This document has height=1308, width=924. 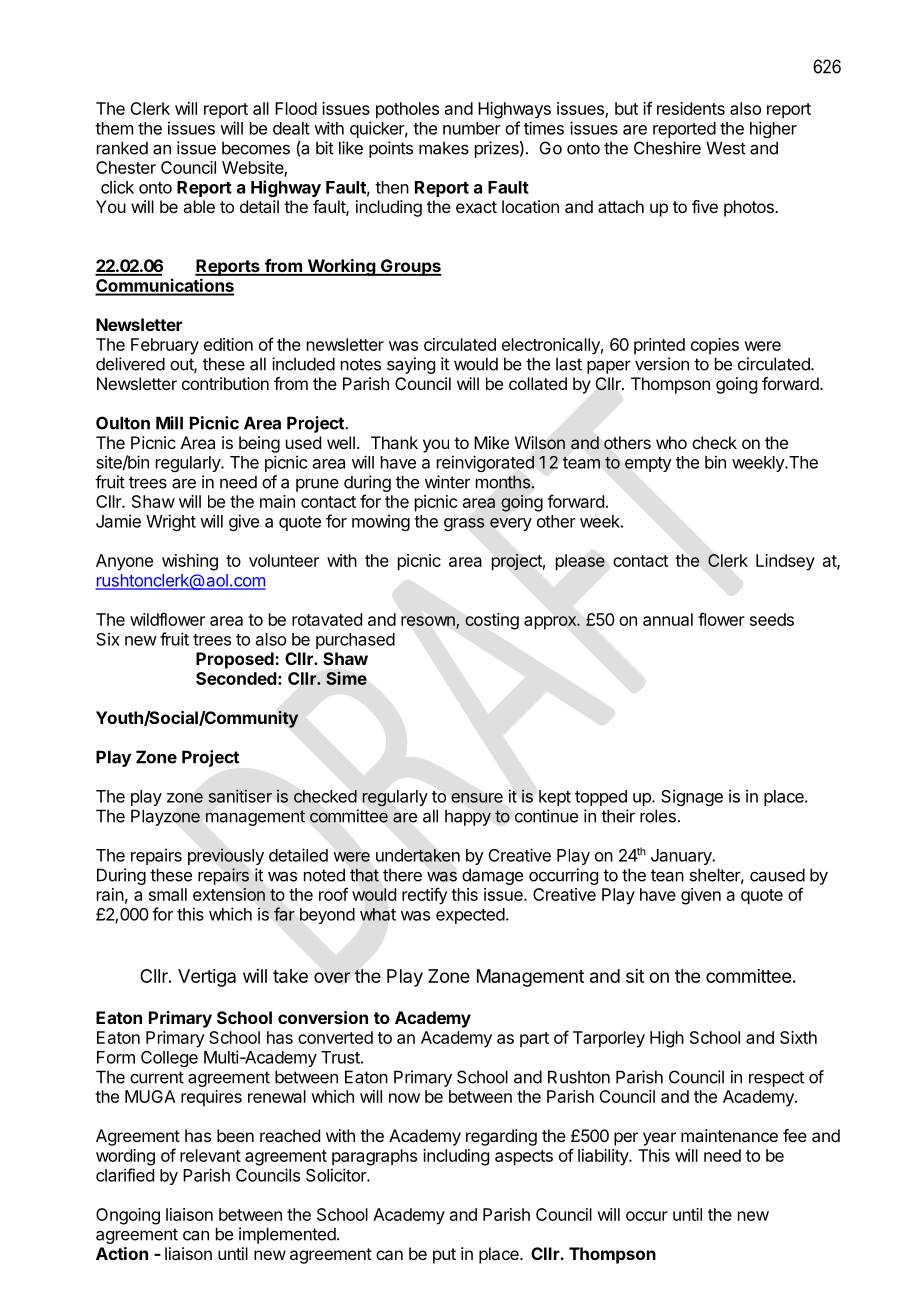 What do you see at coordinates (668, 619) in the document?
I see `annual` at bounding box center [668, 619].
